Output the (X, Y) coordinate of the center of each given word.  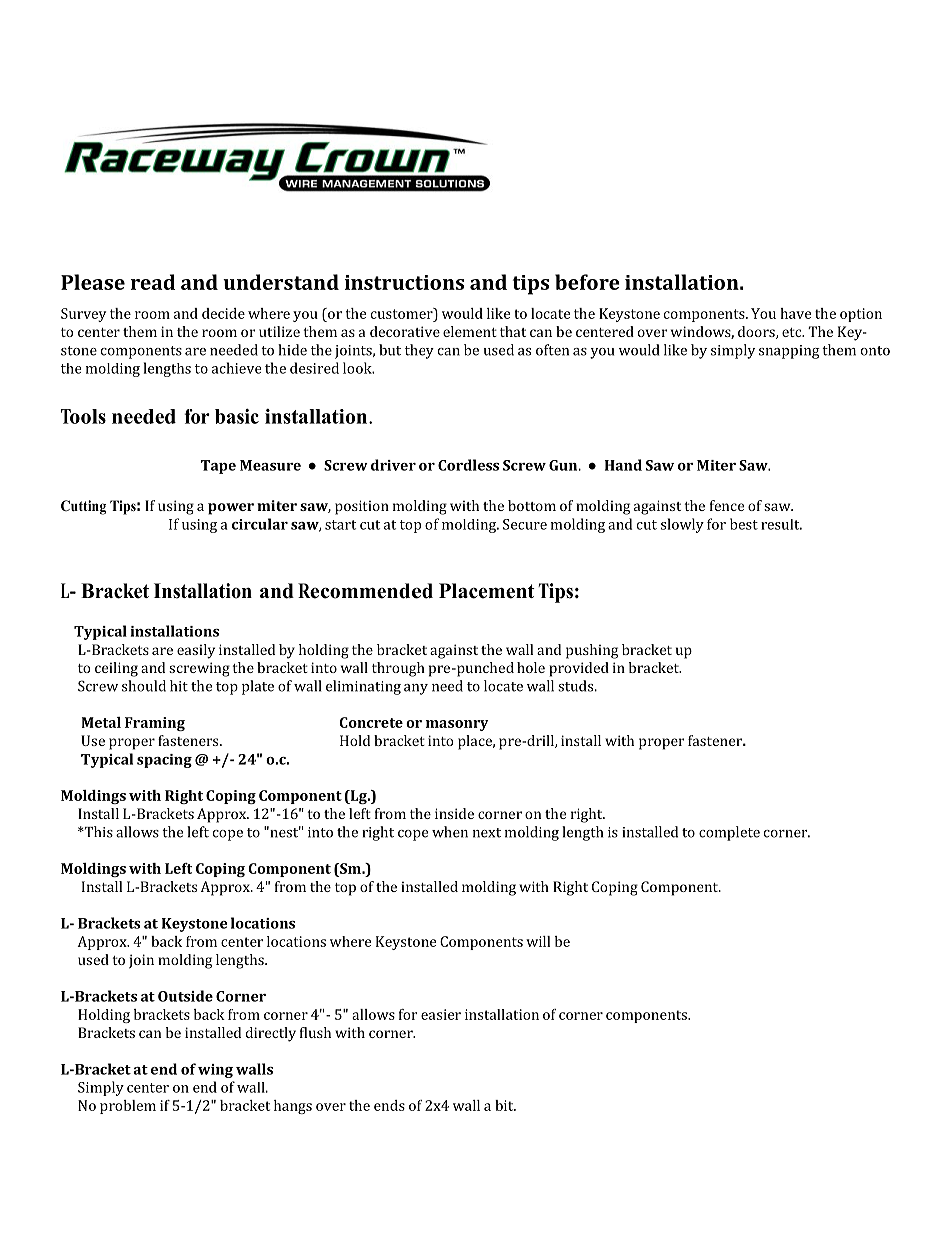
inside (454, 813)
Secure (525, 524)
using (199, 526)
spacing (164, 761)
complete (729, 833)
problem (128, 1107)
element (470, 331)
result (781, 524)
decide (223, 313)
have (795, 313)
